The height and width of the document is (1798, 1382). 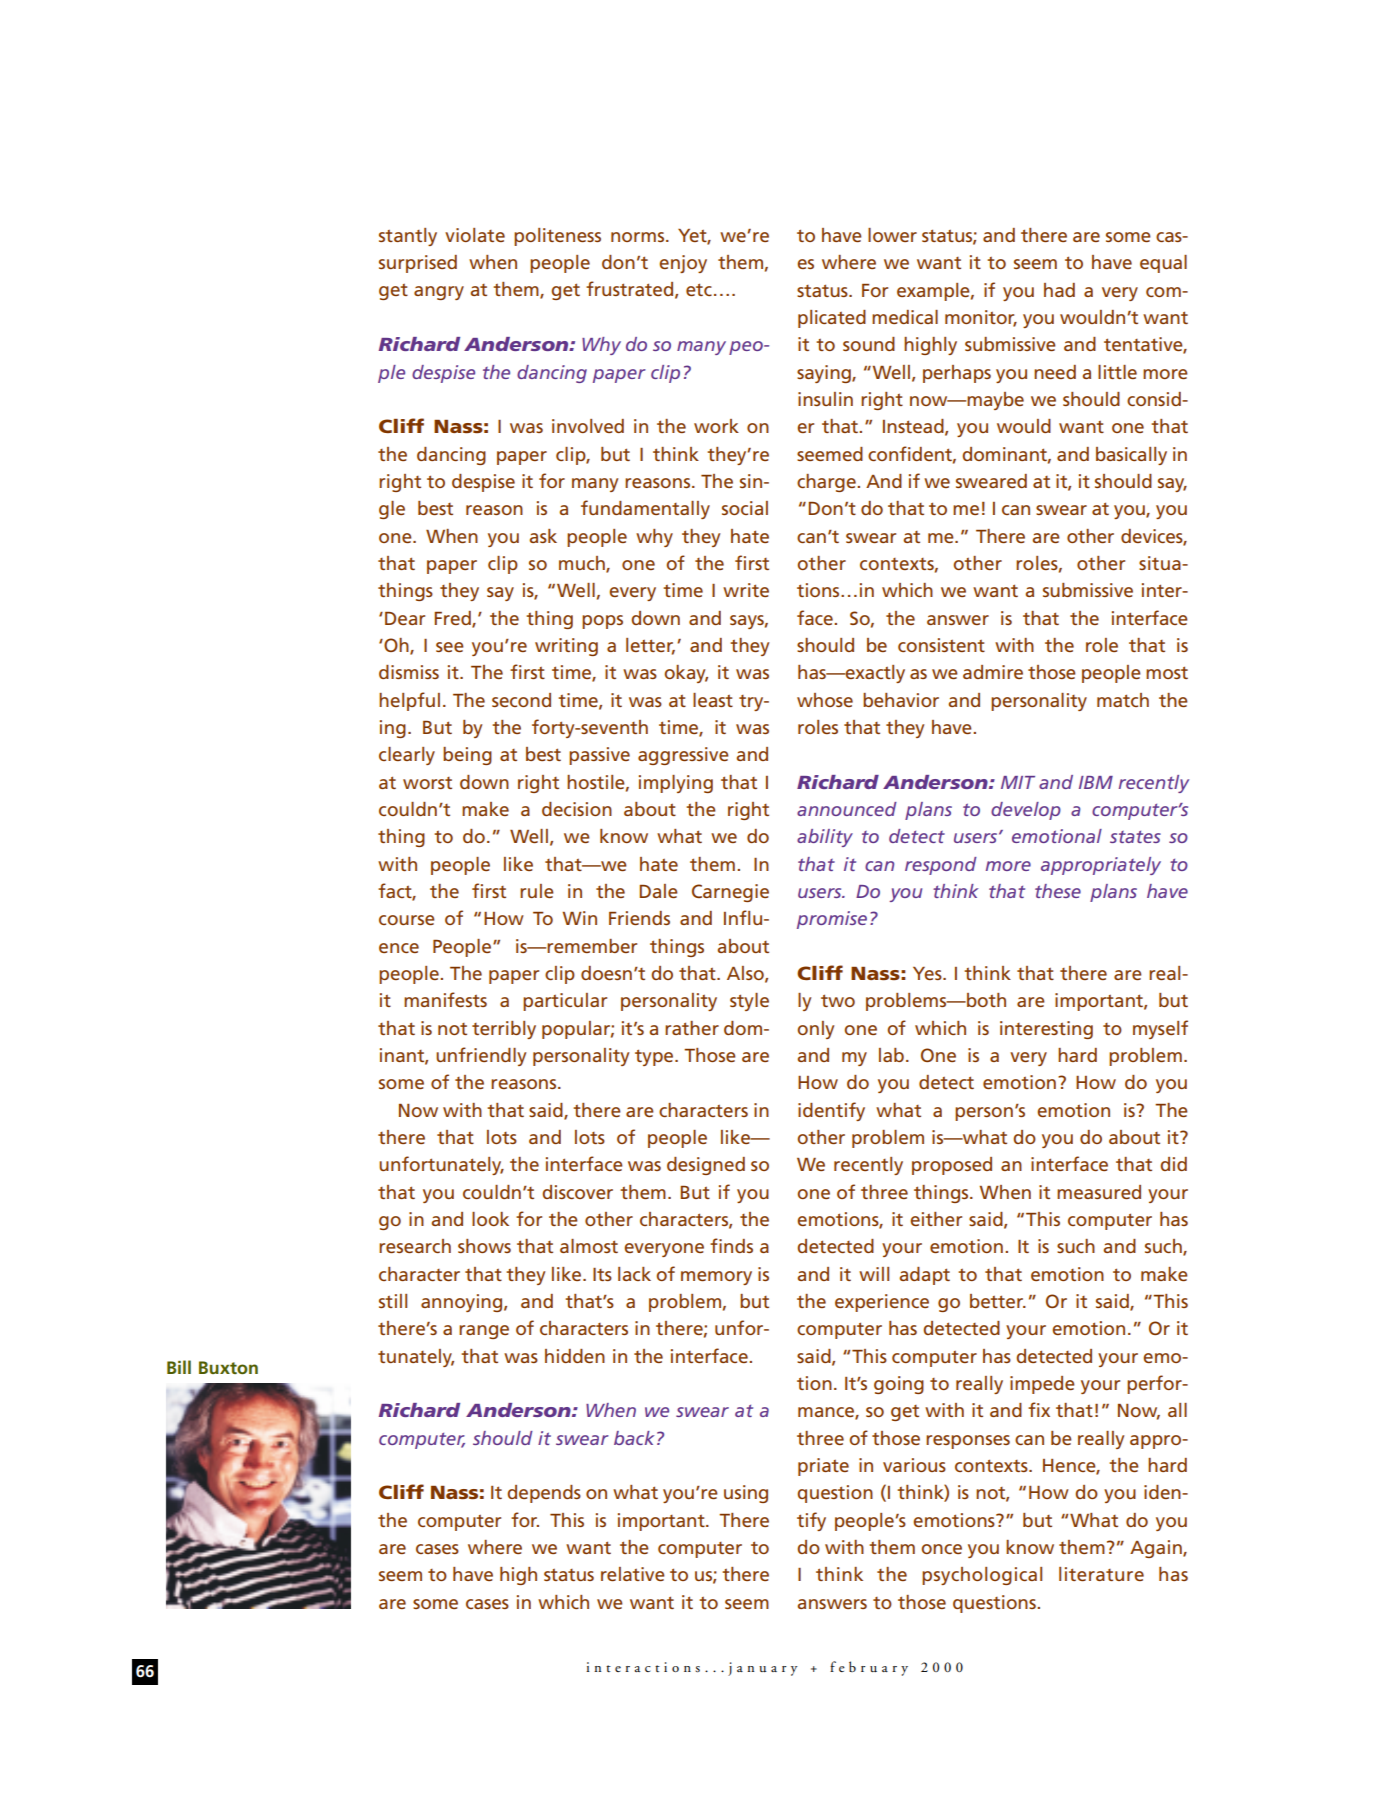 What do you see at coordinates (393, 1301) in the document?
I see `still` at bounding box center [393, 1301].
